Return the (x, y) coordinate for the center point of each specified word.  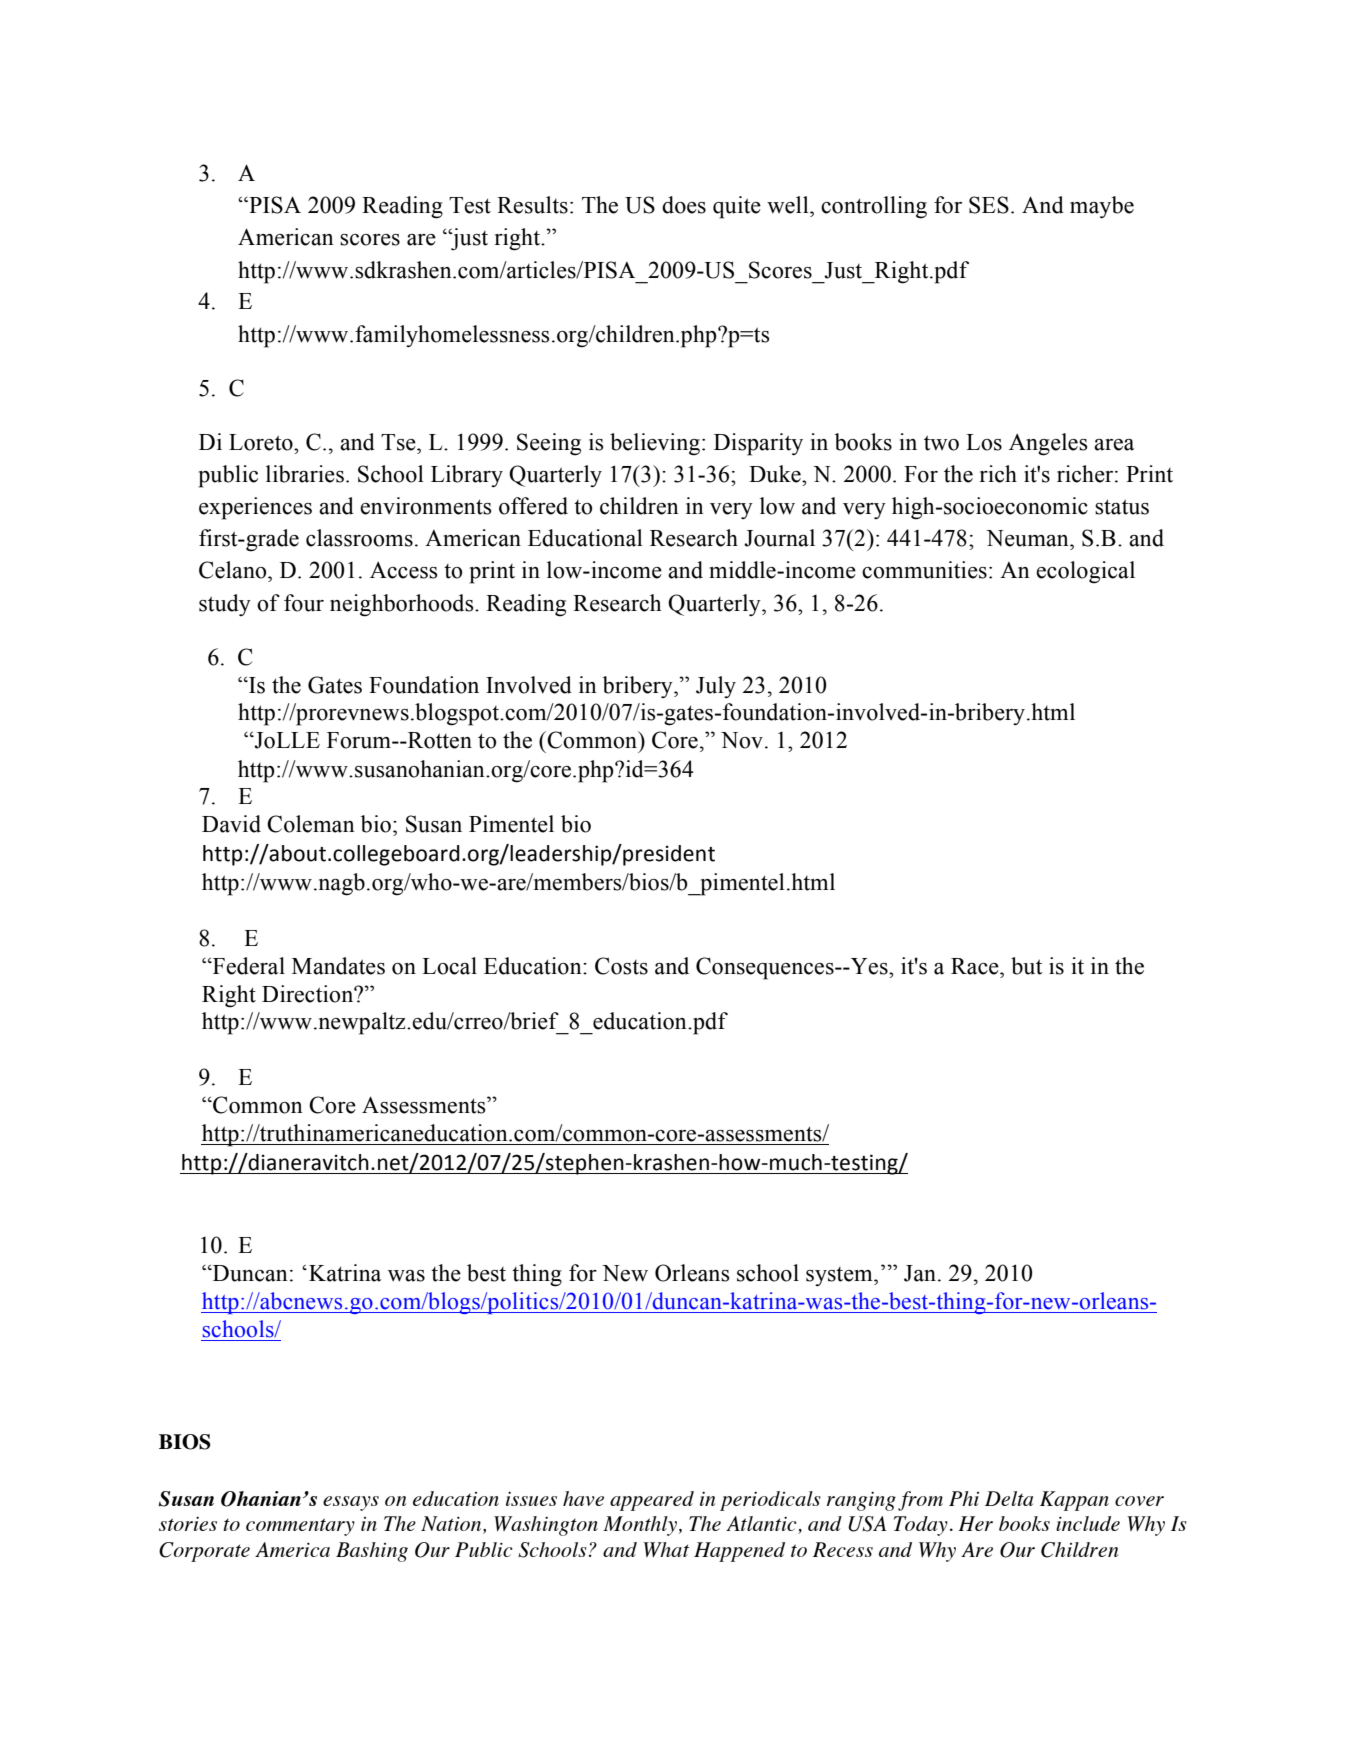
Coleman (311, 824)
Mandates (338, 966)
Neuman (1028, 538)
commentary (300, 1527)
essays (351, 1503)
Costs (621, 966)
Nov (742, 740)
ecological (1085, 572)
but (1027, 966)
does (684, 205)
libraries (305, 474)
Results (532, 205)
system (840, 1276)
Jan (920, 1273)
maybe (1102, 207)
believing (655, 444)
